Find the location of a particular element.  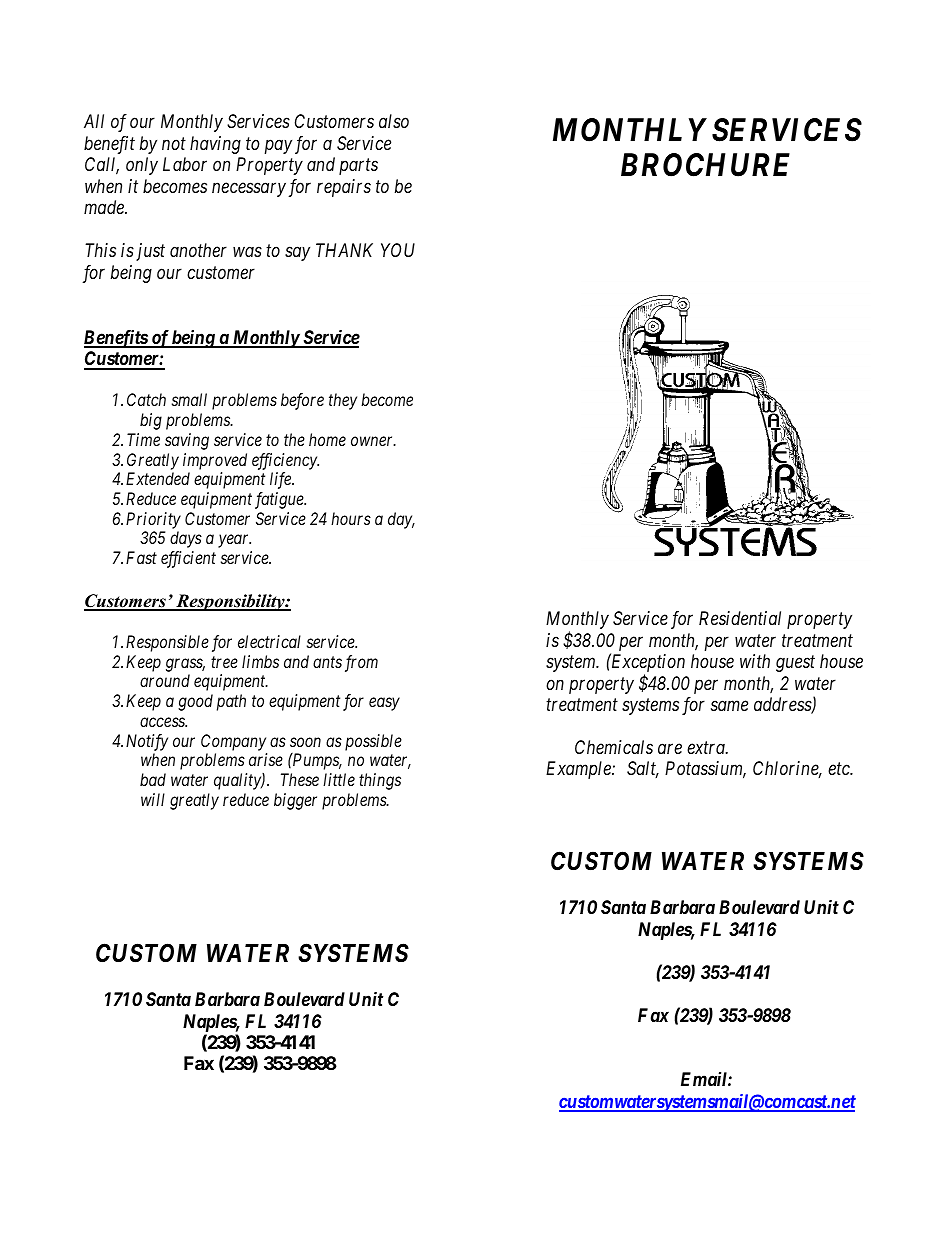

small is located at coordinates (189, 399).
